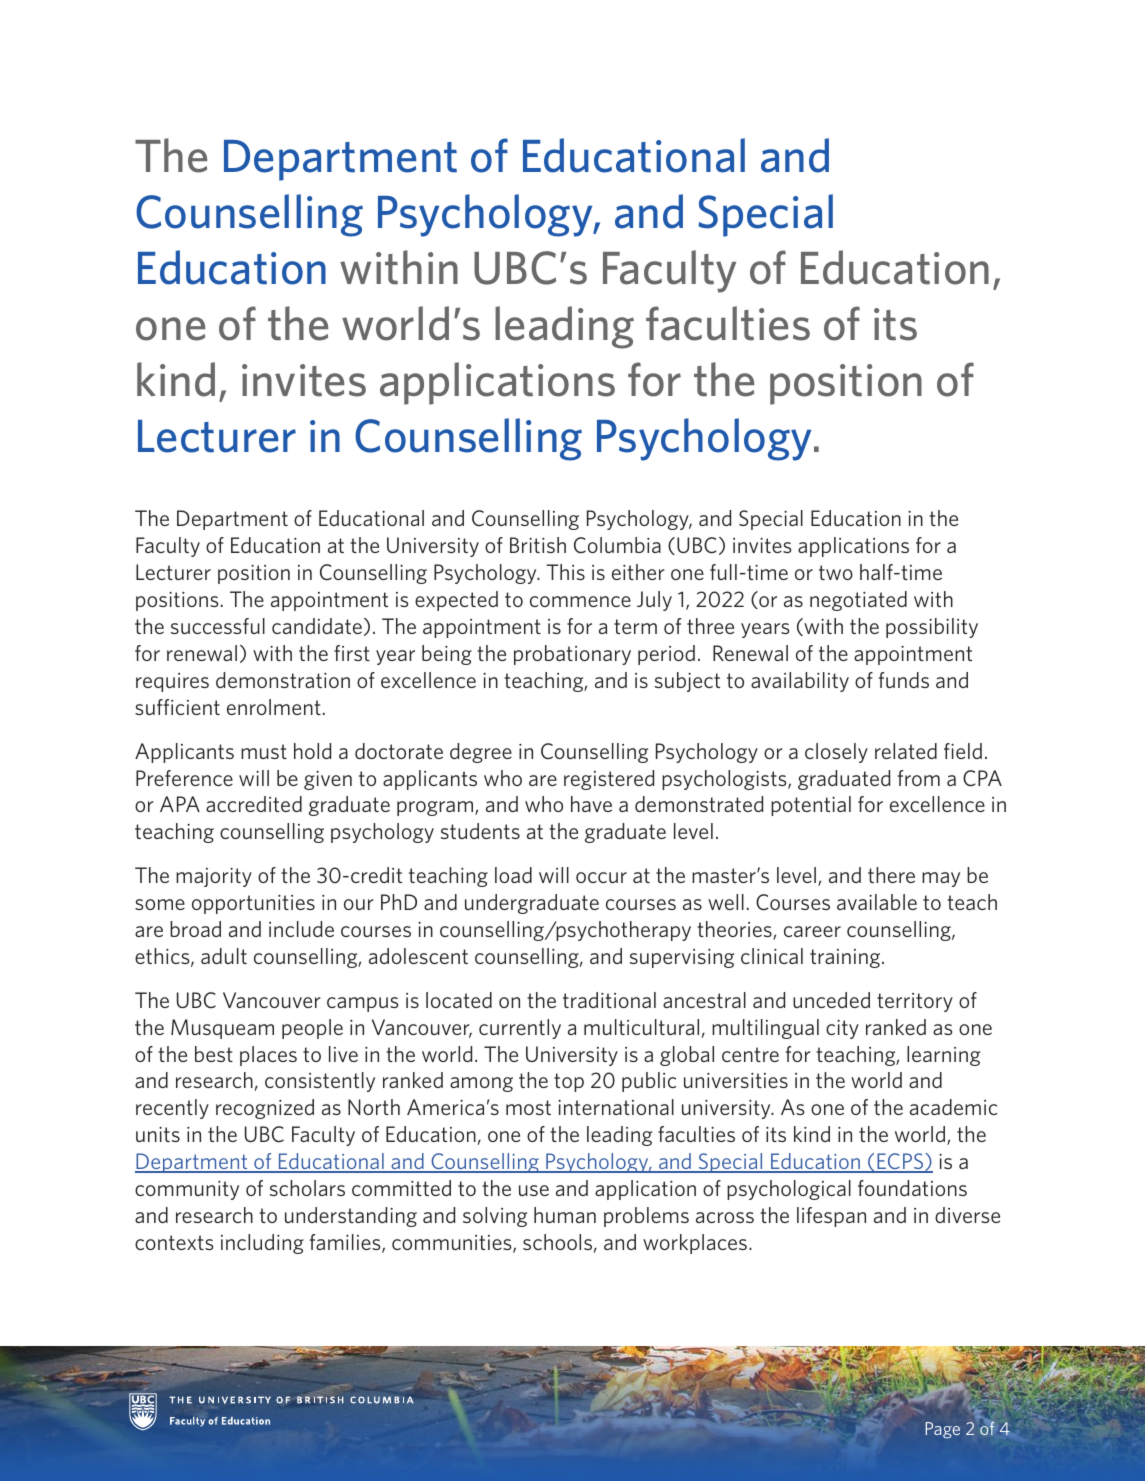  What do you see at coordinates (609, 1000) in the screenshot?
I see `traditional` at bounding box center [609, 1000].
